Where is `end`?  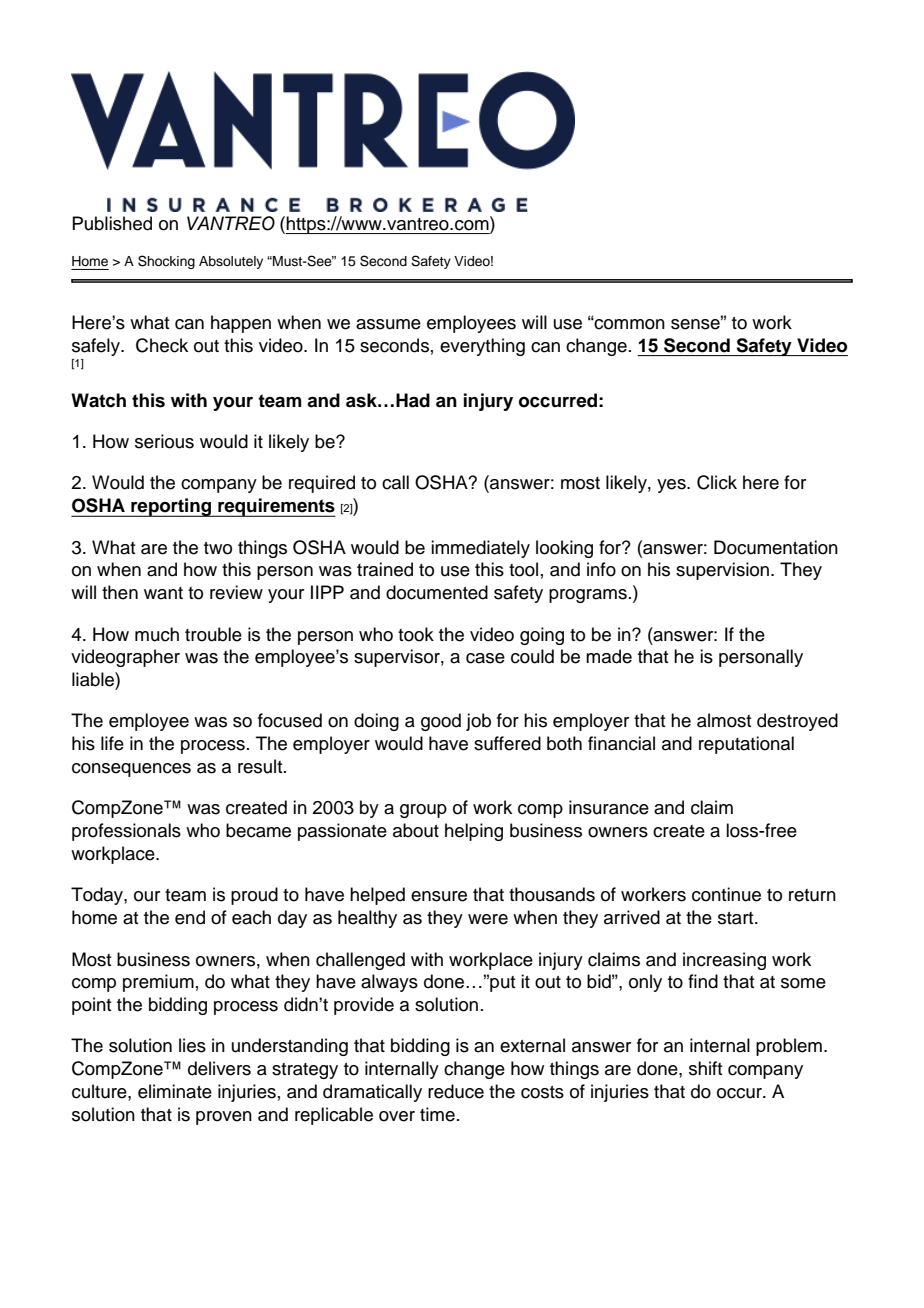
end is located at coordinates (190, 917).
